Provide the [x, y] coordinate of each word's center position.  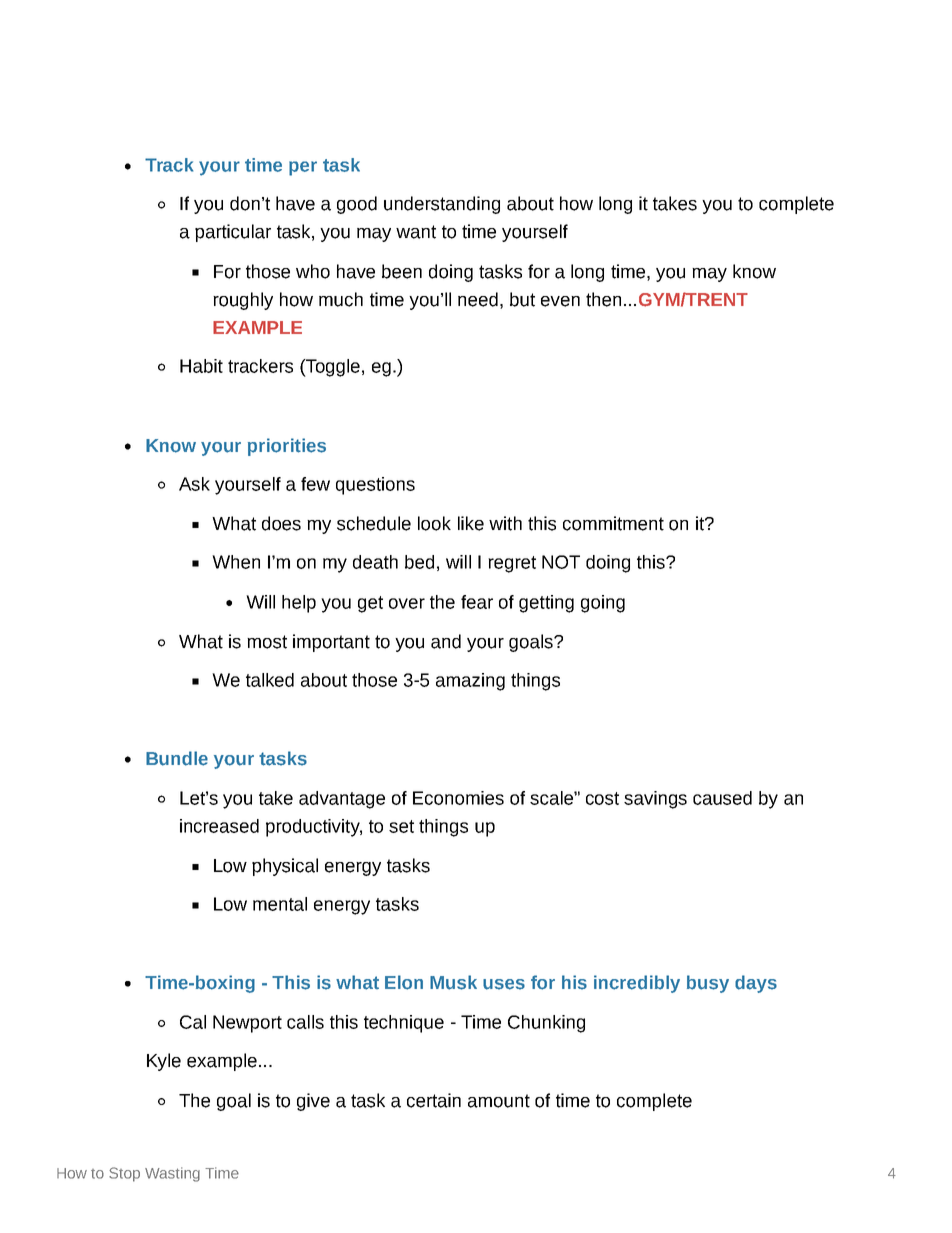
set [401, 826]
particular [233, 233]
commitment [613, 523]
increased [219, 826]
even [560, 301]
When [236, 562]
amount [499, 1101]
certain [434, 1100]
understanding [442, 205]
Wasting [172, 1174]
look [434, 523]
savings [655, 800]
